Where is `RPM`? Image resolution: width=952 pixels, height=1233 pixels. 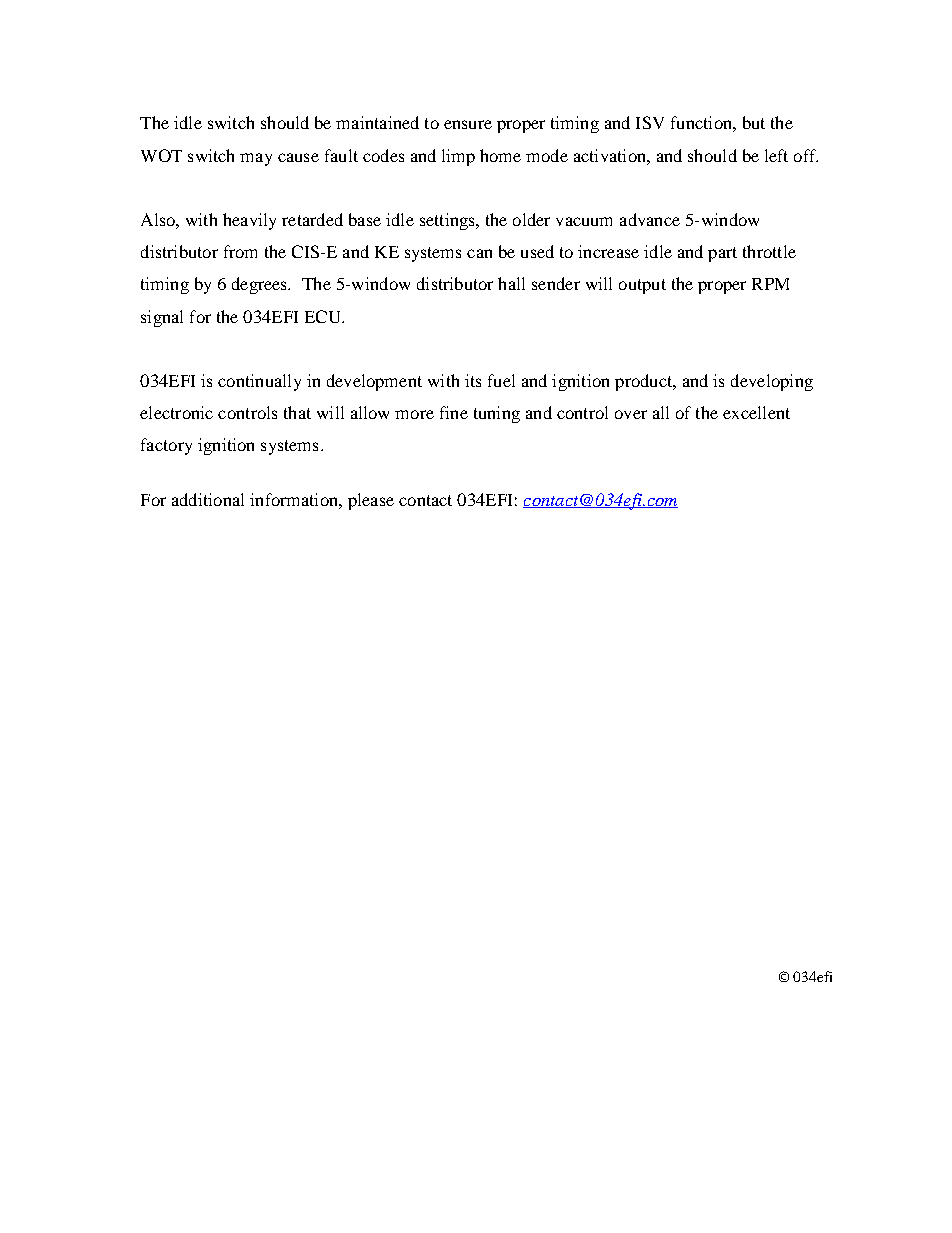
RPM is located at coordinates (770, 284).
